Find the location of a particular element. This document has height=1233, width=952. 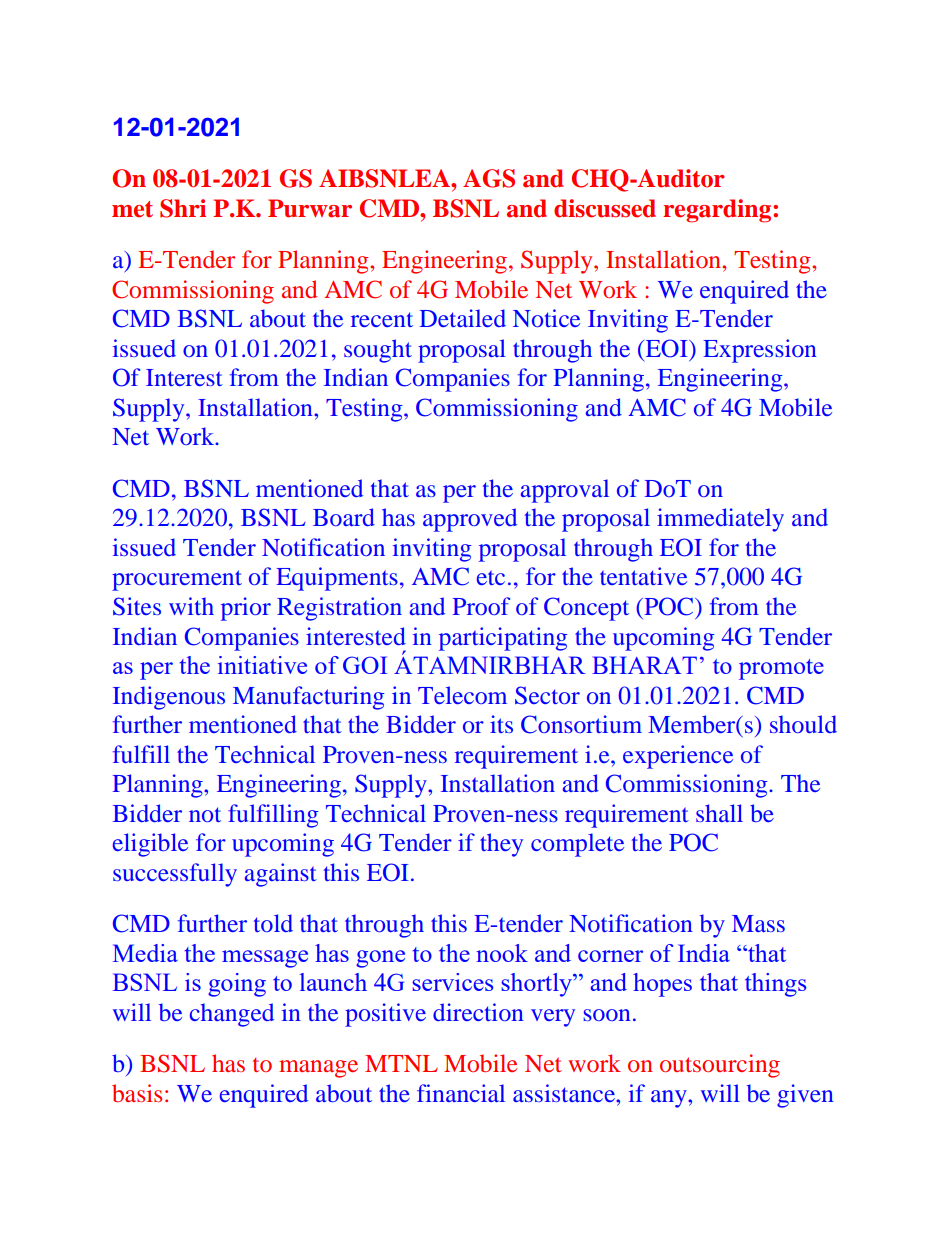

financial is located at coordinates (461, 1093).
